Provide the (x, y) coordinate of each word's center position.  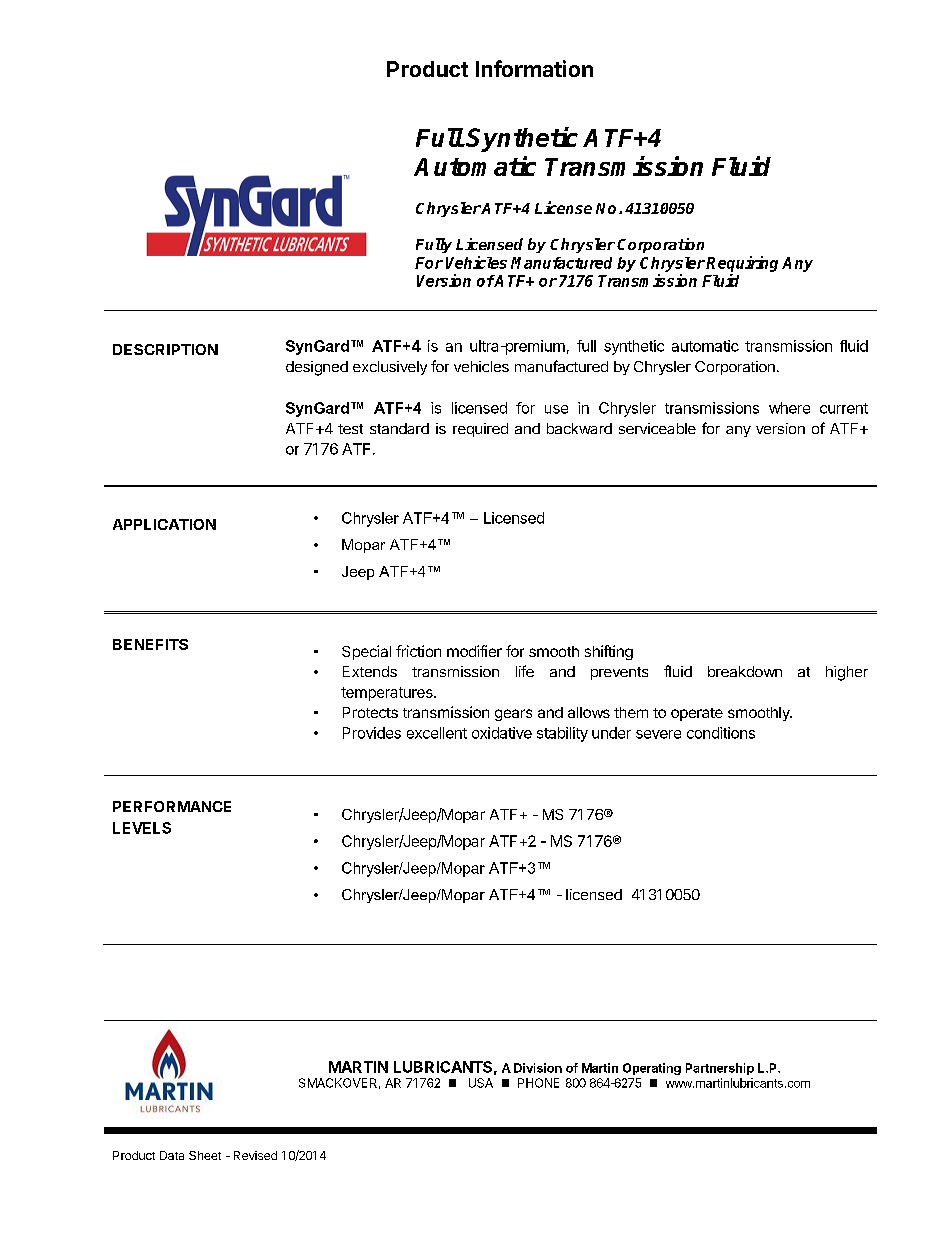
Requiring (742, 264)
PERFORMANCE (172, 806)
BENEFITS (150, 644)
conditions (721, 733)
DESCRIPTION (165, 349)
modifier (474, 651)
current (844, 408)
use (556, 409)
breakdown (745, 671)
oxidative (502, 733)
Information (534, 68)
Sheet (205, 1155)
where (789, 408)
